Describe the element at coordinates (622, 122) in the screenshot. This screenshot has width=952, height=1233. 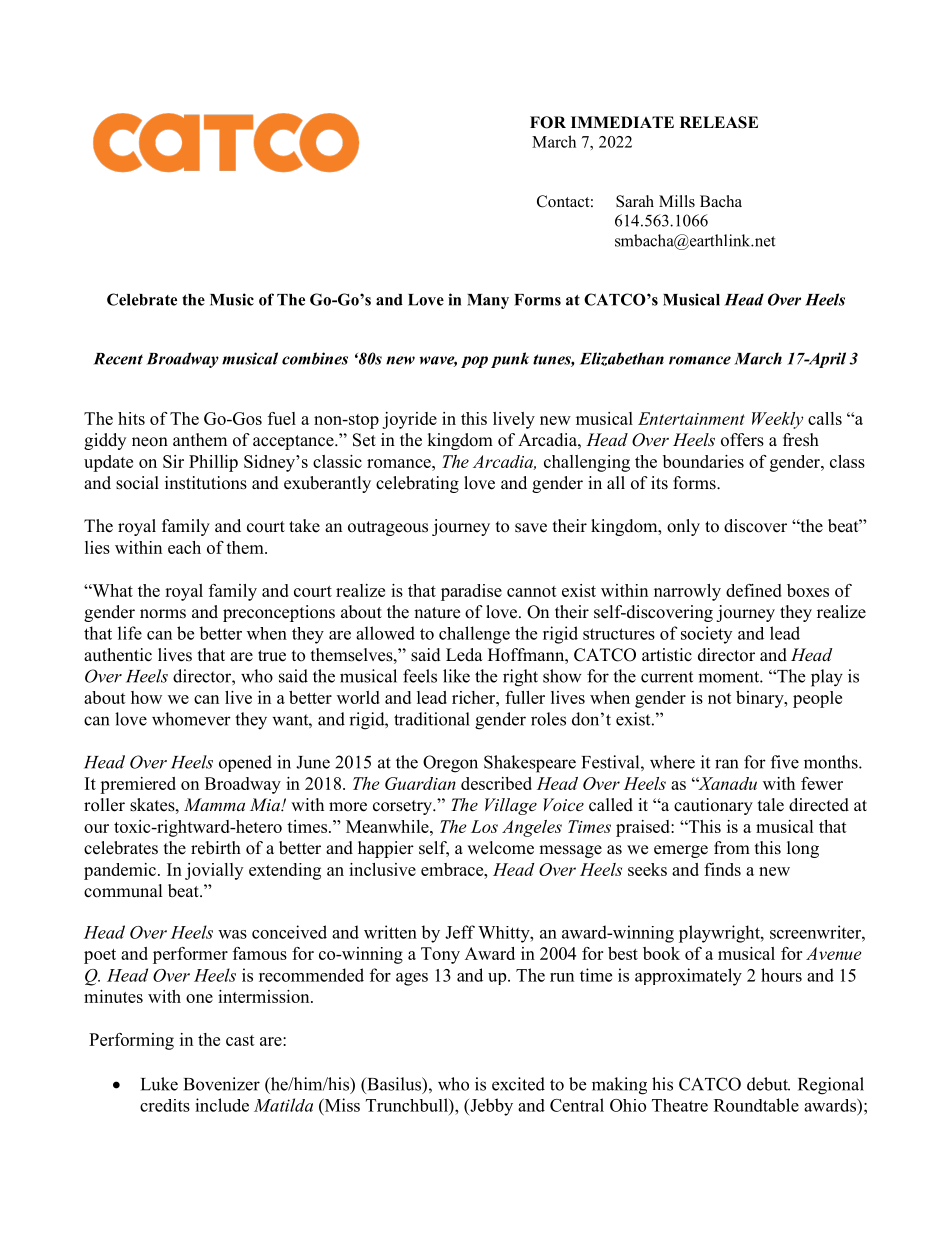
I see `IMMEDIATE` at that location.
